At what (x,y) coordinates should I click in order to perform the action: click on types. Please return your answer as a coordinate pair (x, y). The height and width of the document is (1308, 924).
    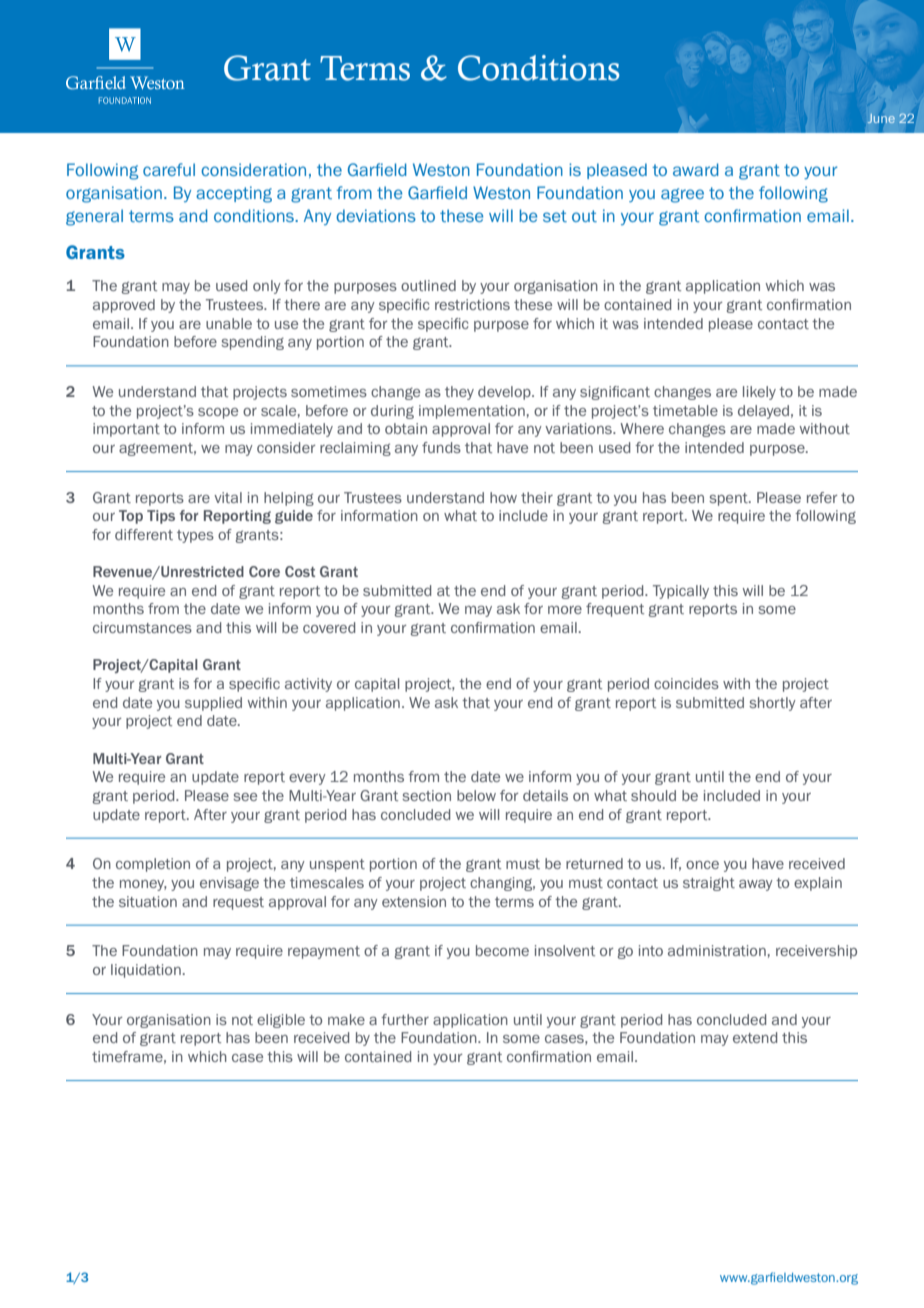
    Looking at the image, I should click on (195, 536).
